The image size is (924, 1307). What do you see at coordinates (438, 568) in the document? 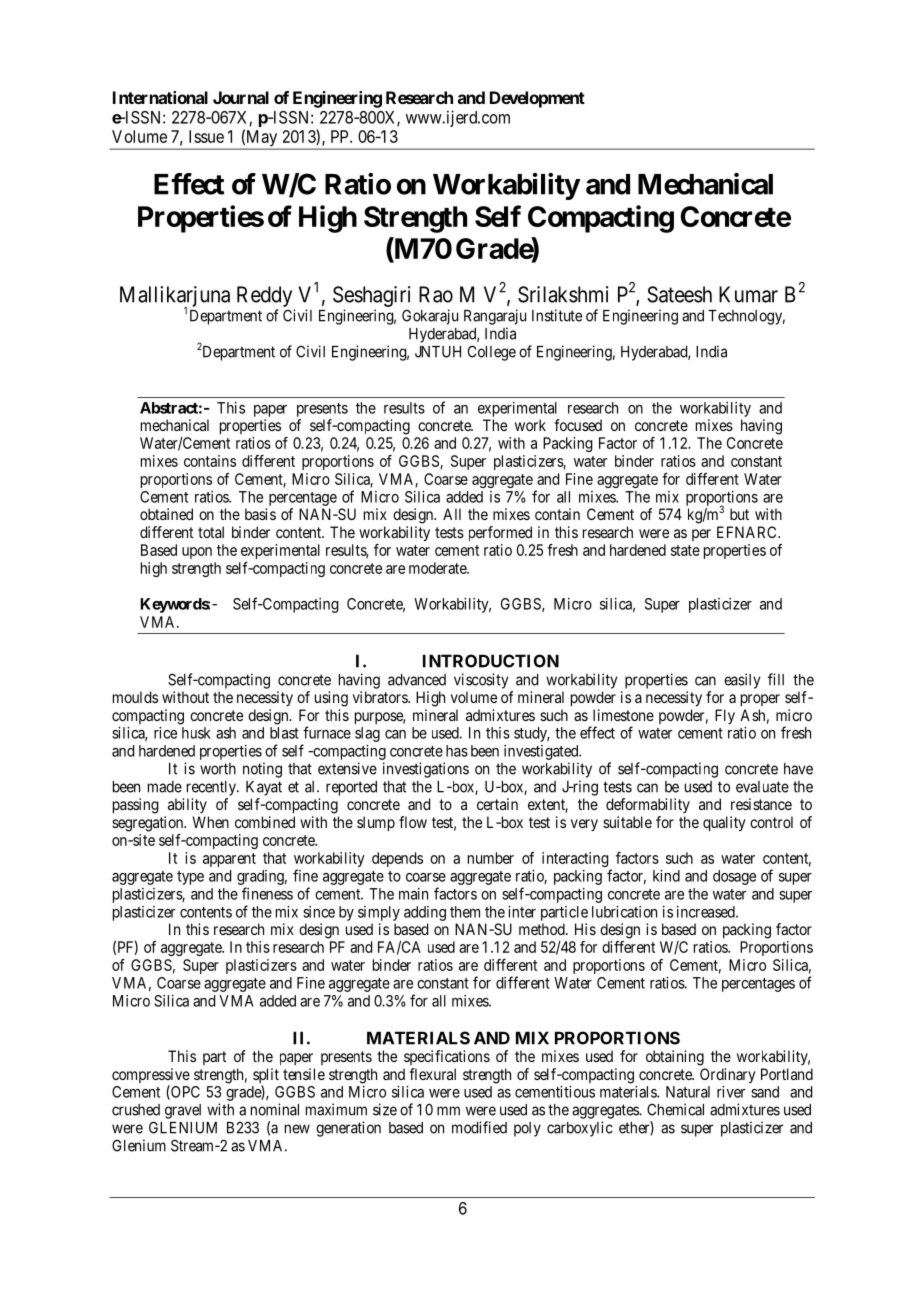
I see `moderate` at bounding box center [438, 568].
